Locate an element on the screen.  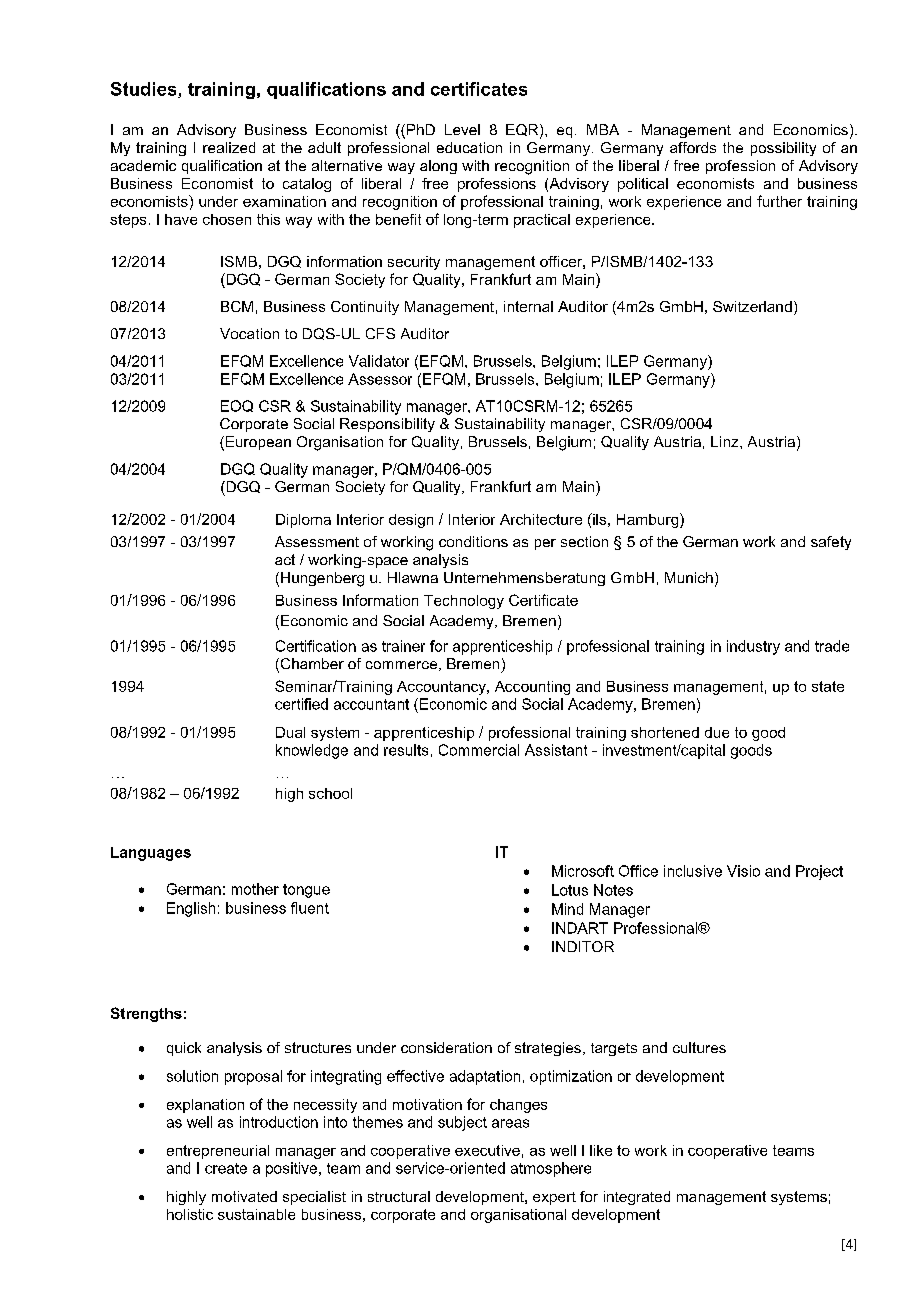
industry is located at coordinates (753, 647).
